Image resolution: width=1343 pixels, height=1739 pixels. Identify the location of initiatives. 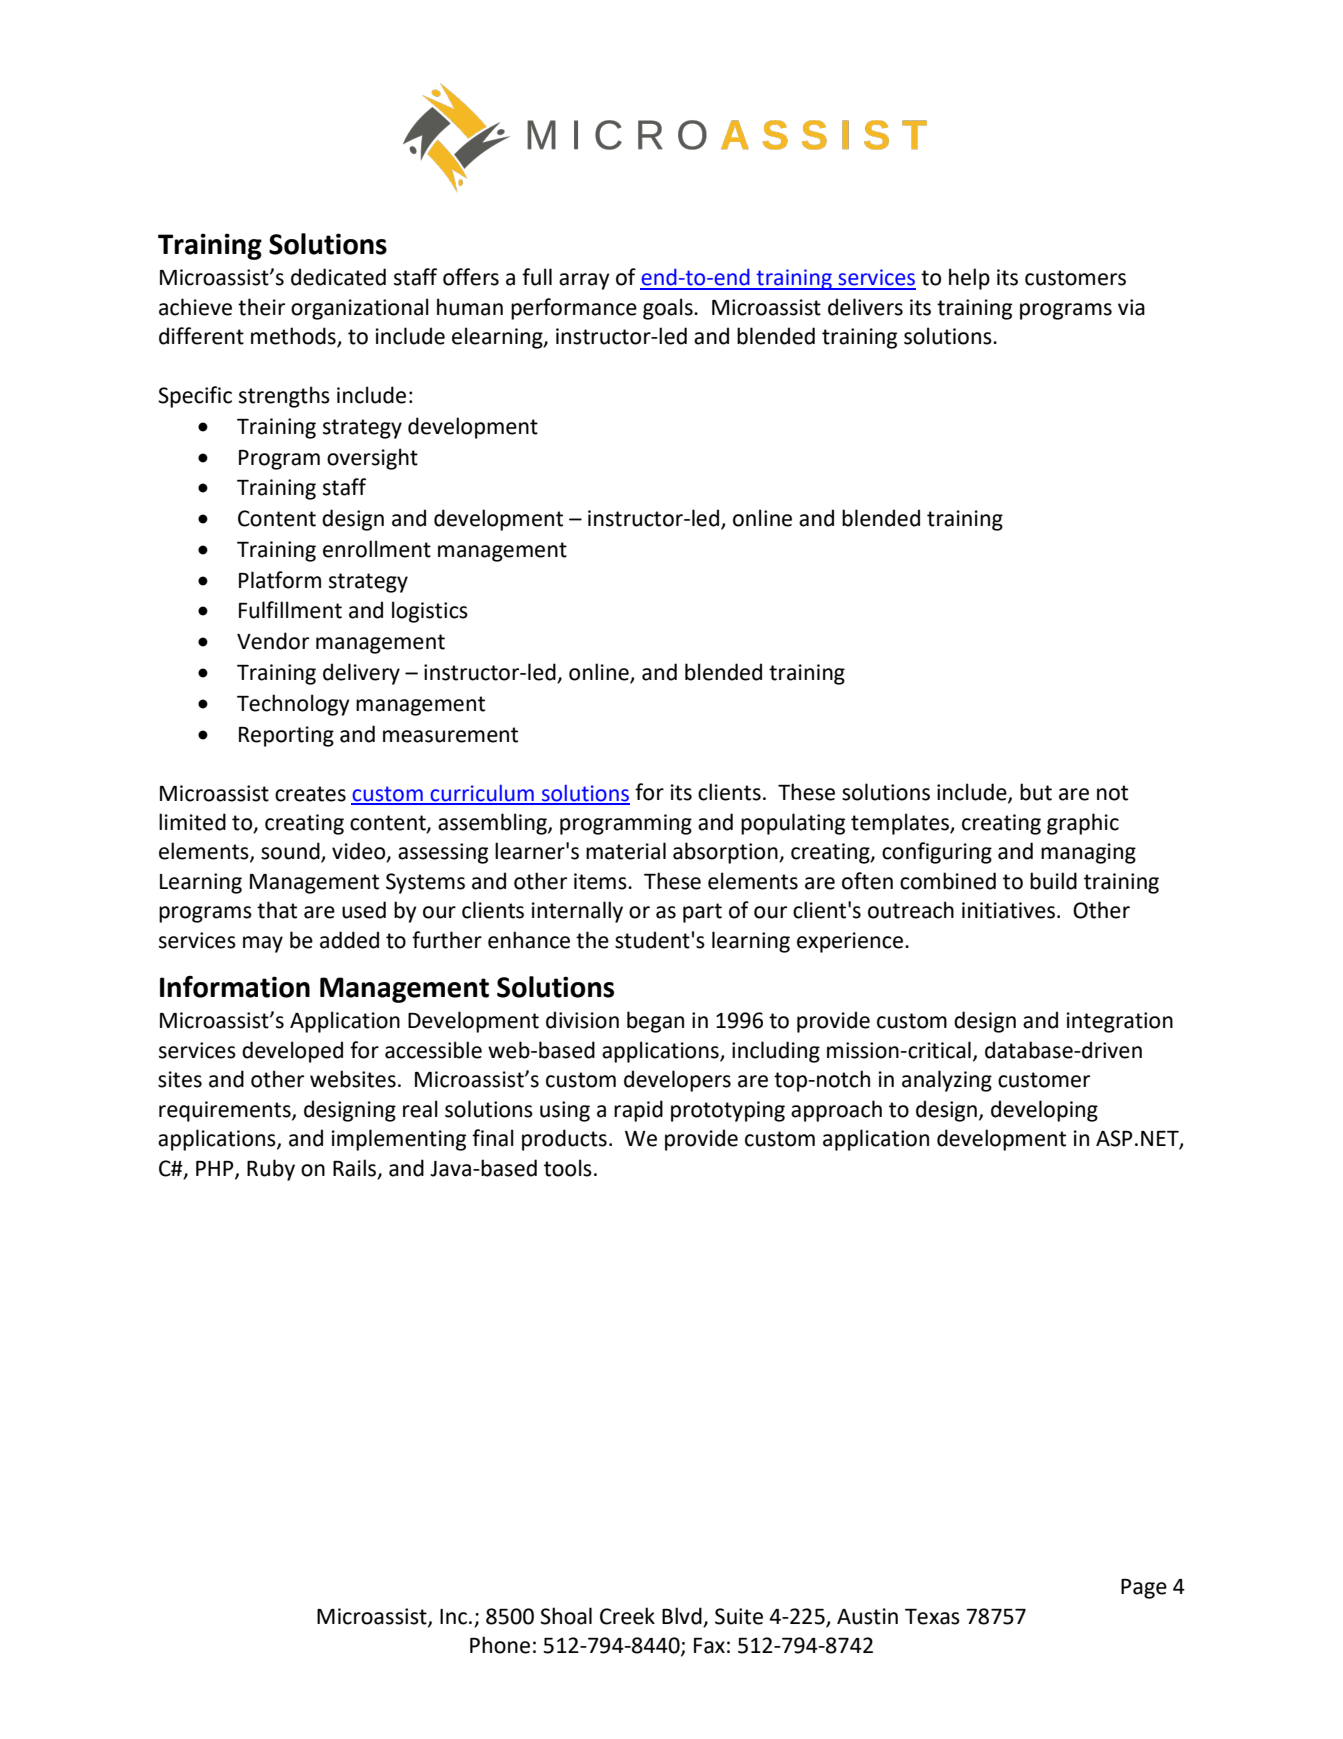
(1008, 910).
